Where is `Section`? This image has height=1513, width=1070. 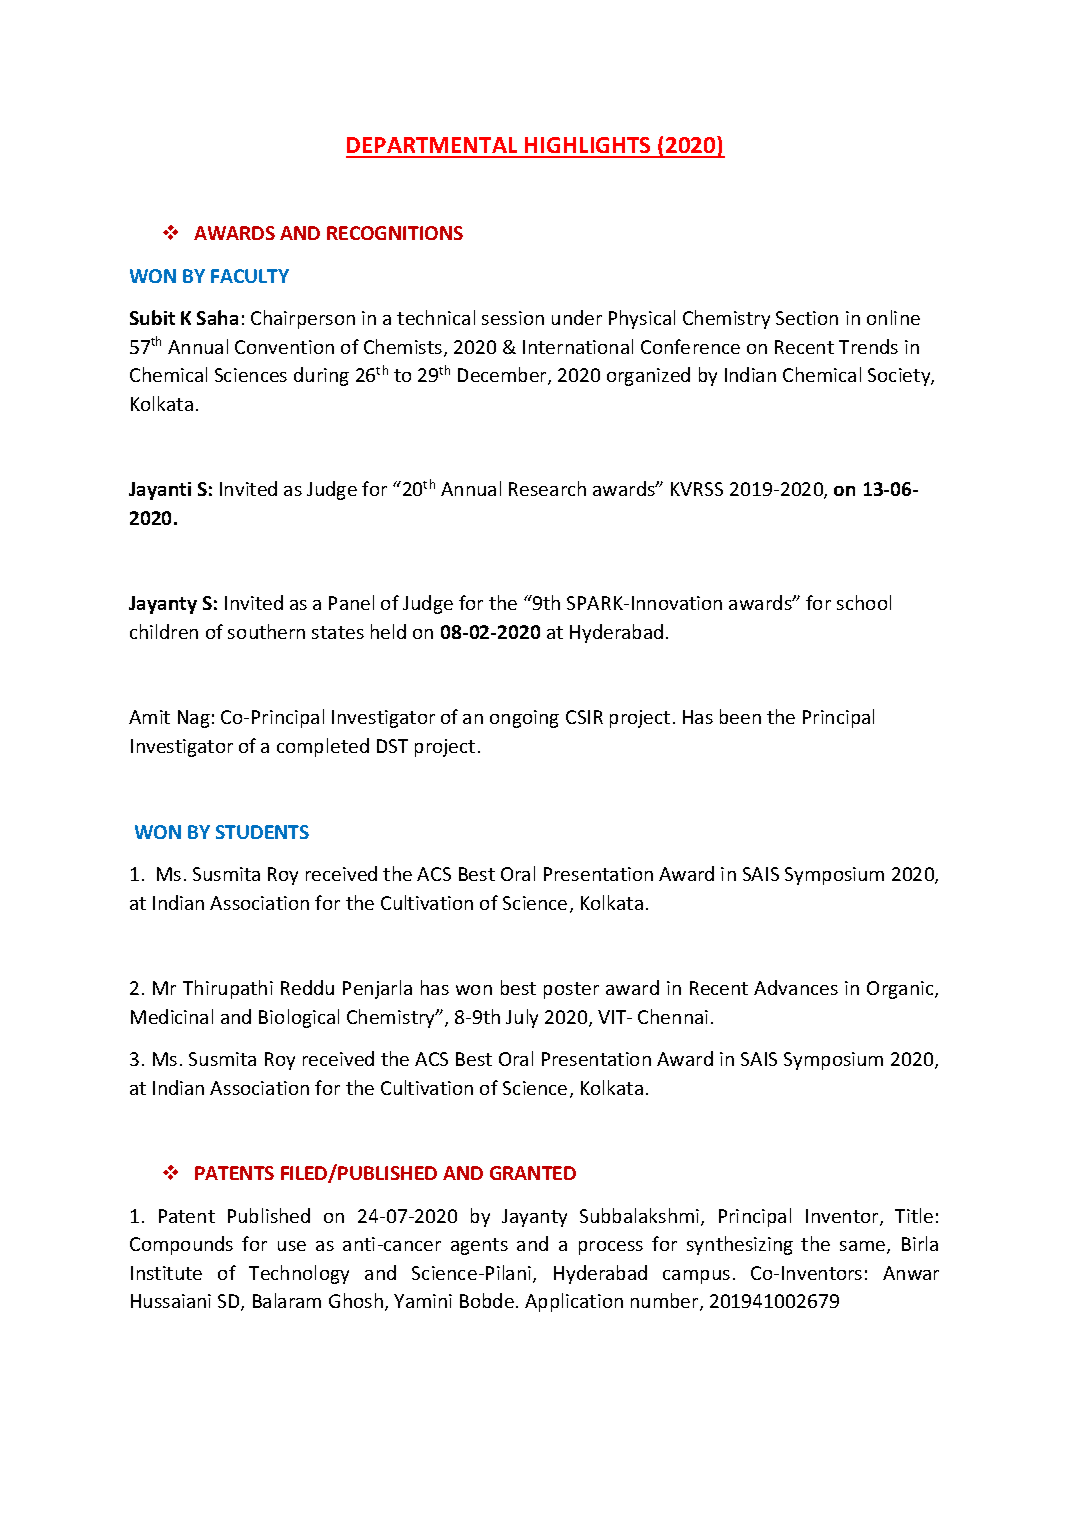 Section is located at coordinates (807, 318).
